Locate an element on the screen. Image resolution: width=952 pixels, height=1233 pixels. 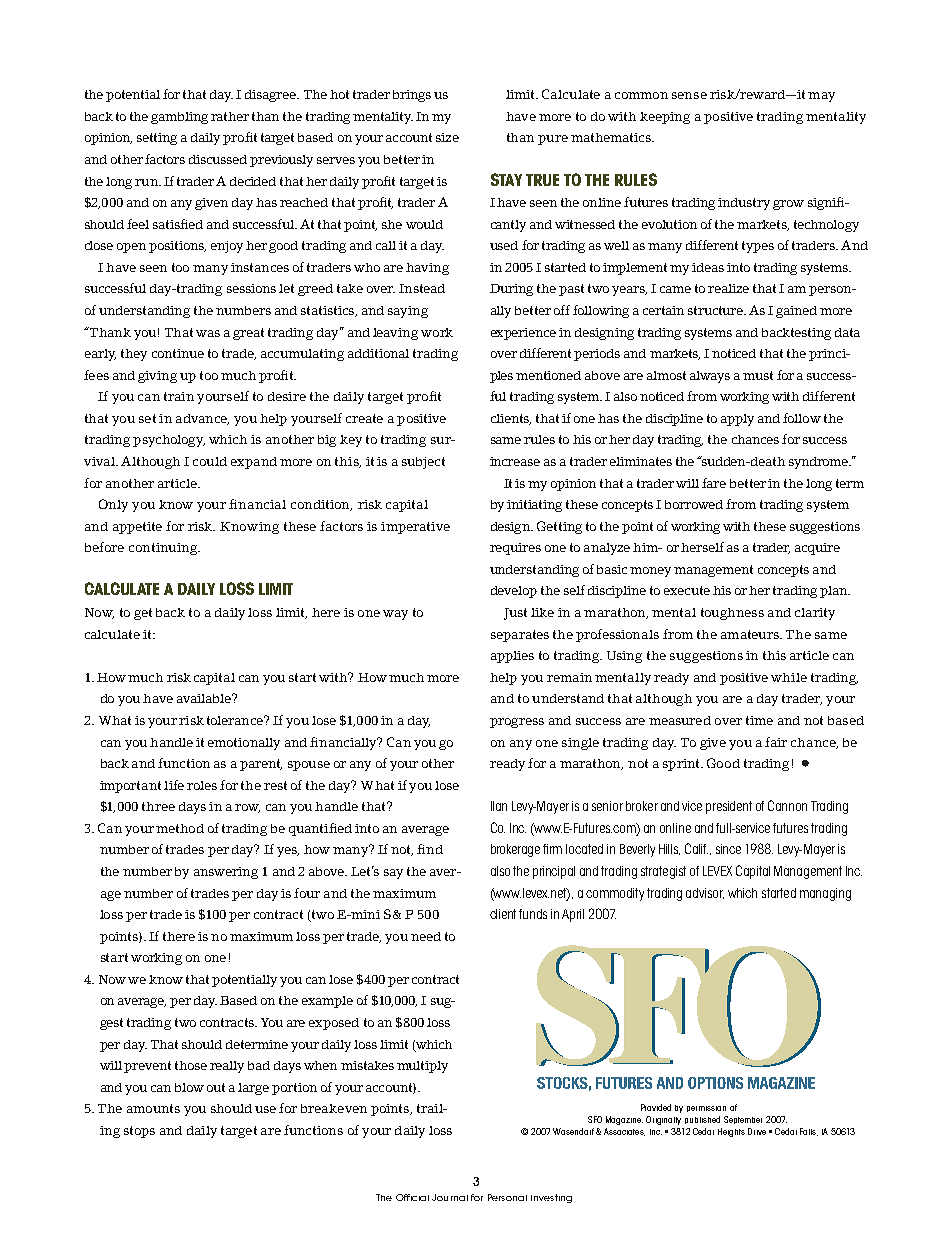
applies is located at coordinates (512, 657).
